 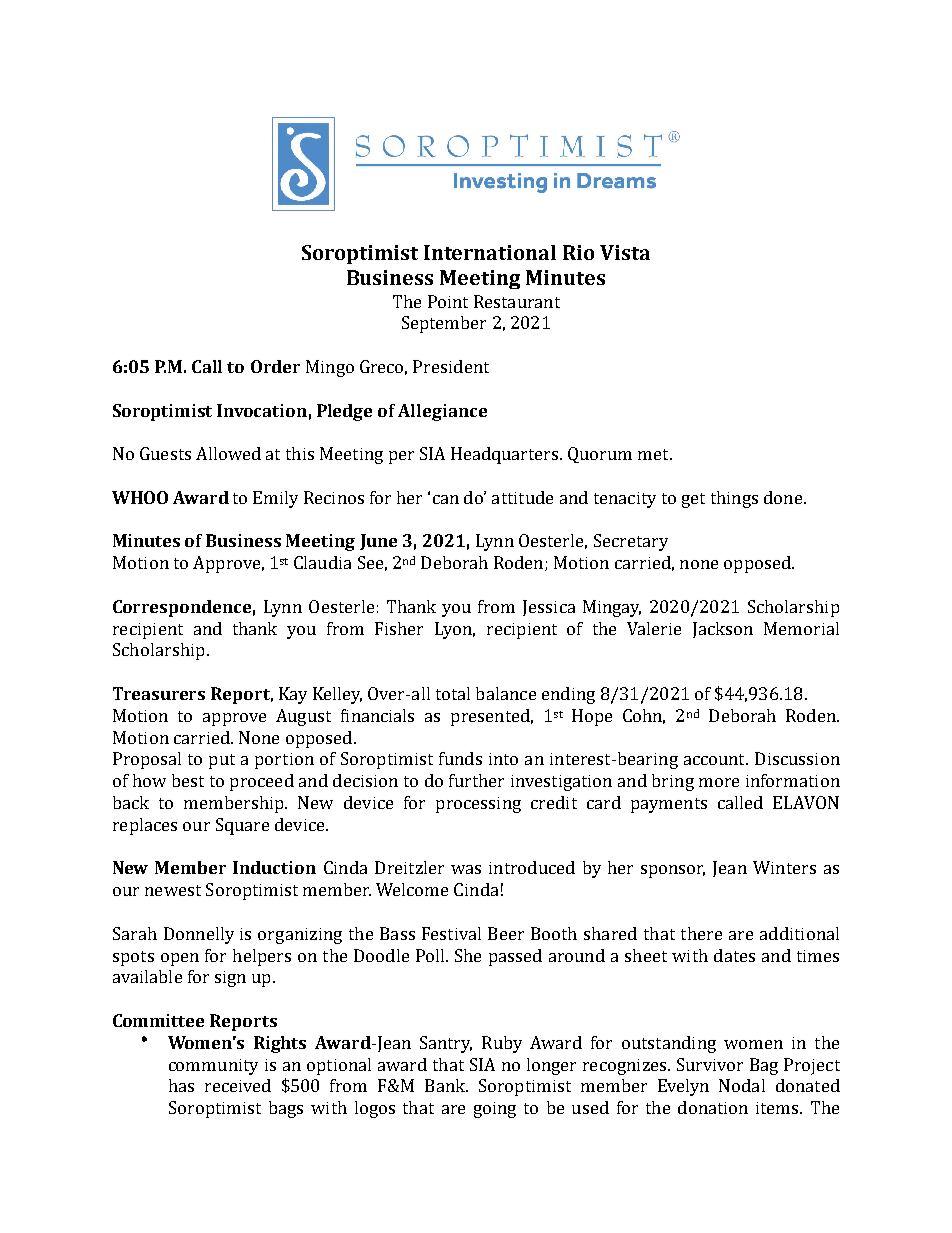 What do you see at coordinates (490, 252) in the screenshot?
I see `International` at bounding box center [490, 252].
